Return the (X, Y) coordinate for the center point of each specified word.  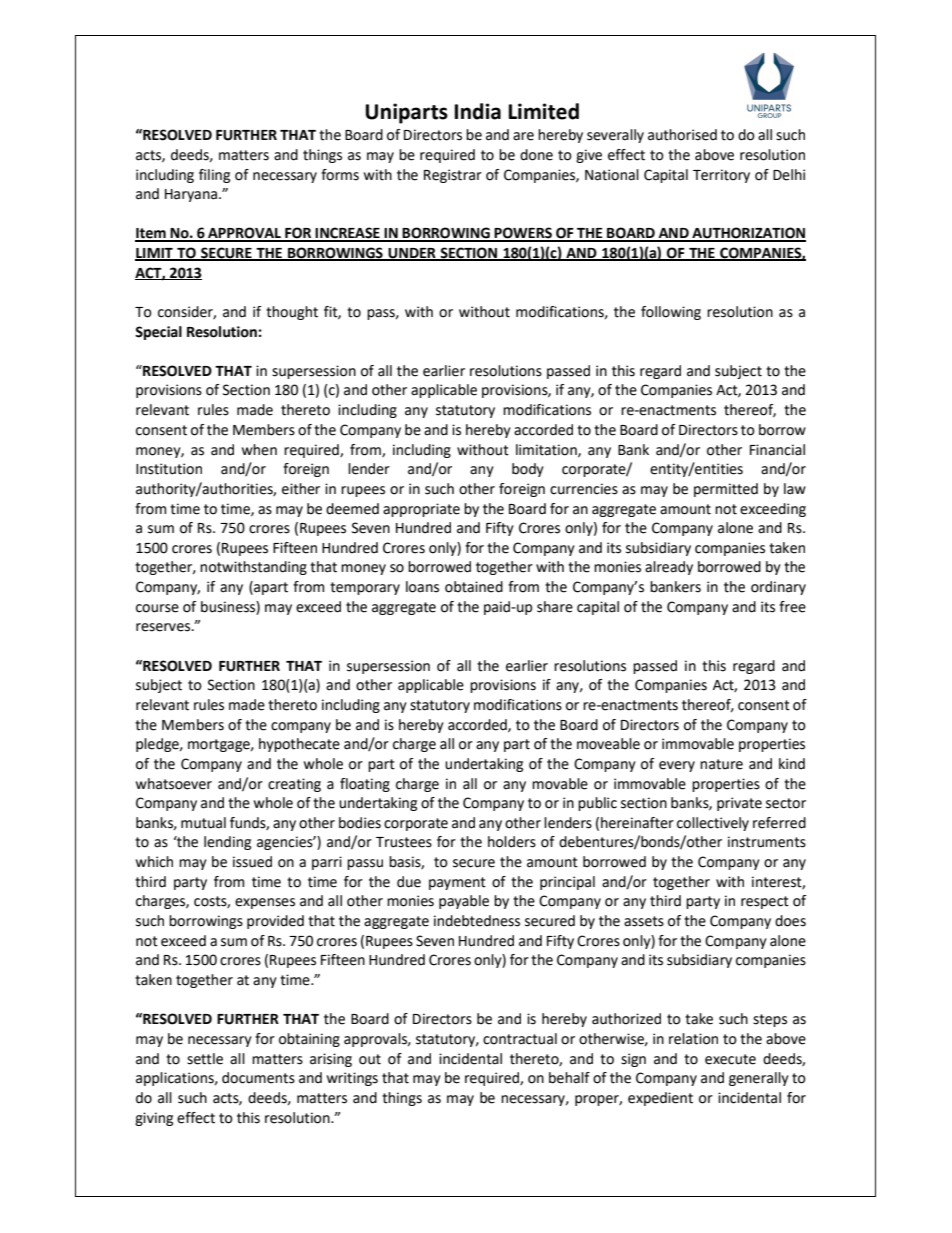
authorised (682, 135)
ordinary (778, 588)
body (528, 470)
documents (258, 1078)
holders (512, 842)
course (157, 608)
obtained (474, 587)
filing (214, 176)
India (478, 111)
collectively (713, 824)
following (671, 313)
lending (227, 843)
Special (158, 333)
